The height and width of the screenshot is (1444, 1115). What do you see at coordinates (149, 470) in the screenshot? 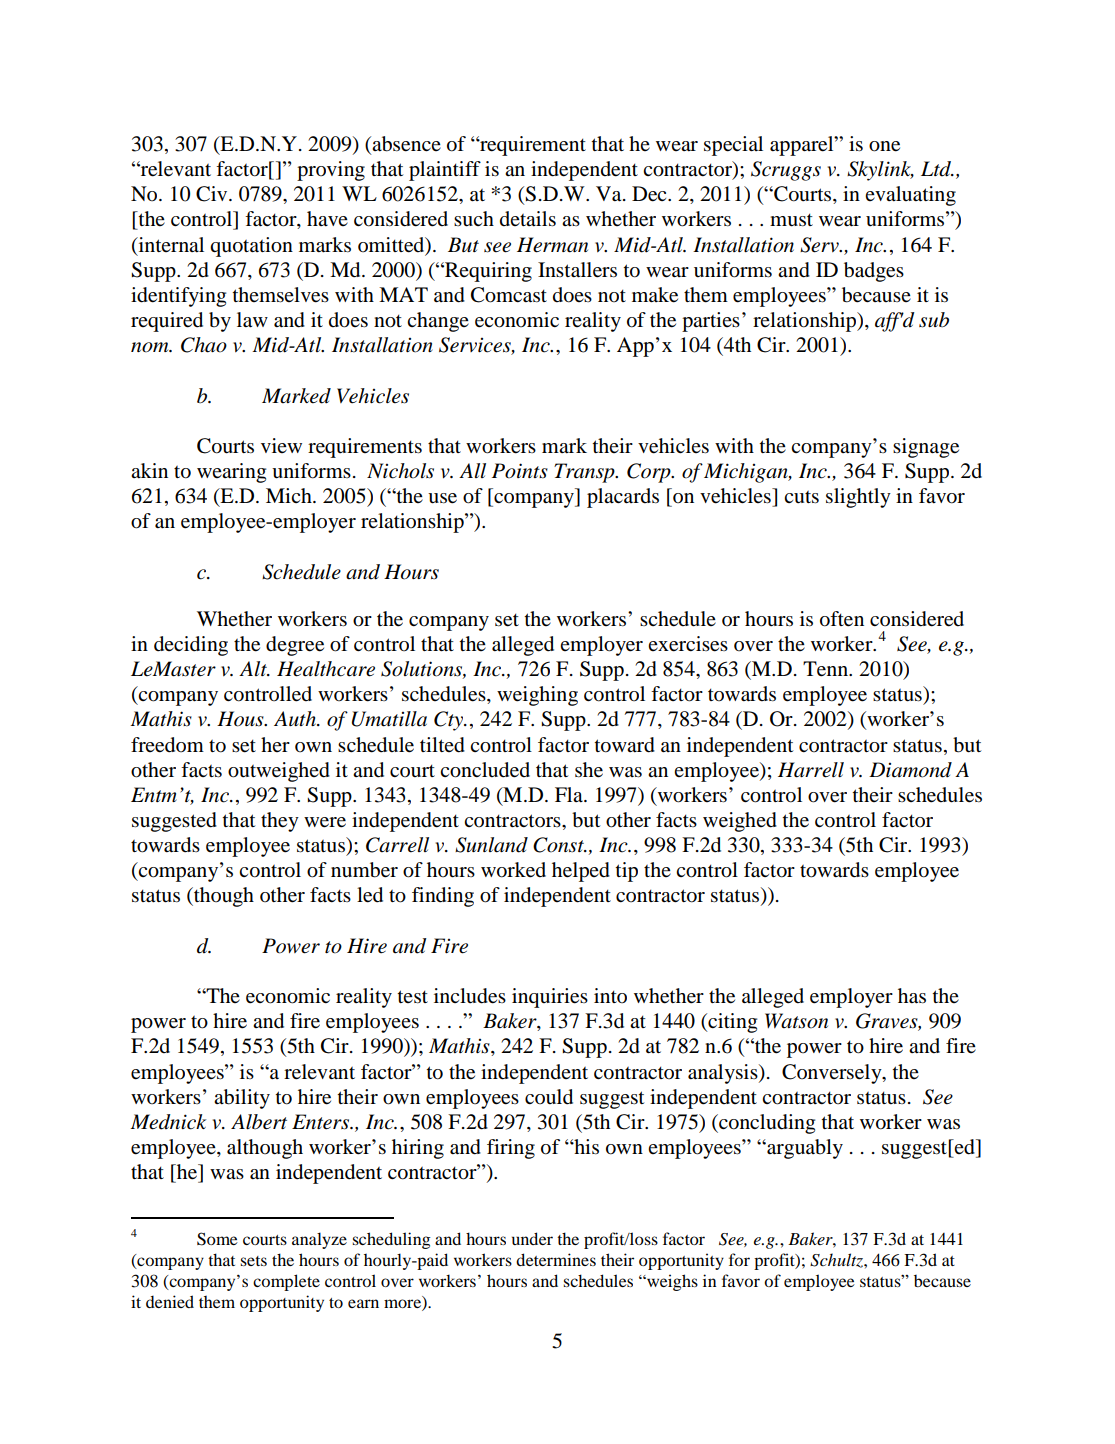
I see `akin` at bounding box center [149, 470].
